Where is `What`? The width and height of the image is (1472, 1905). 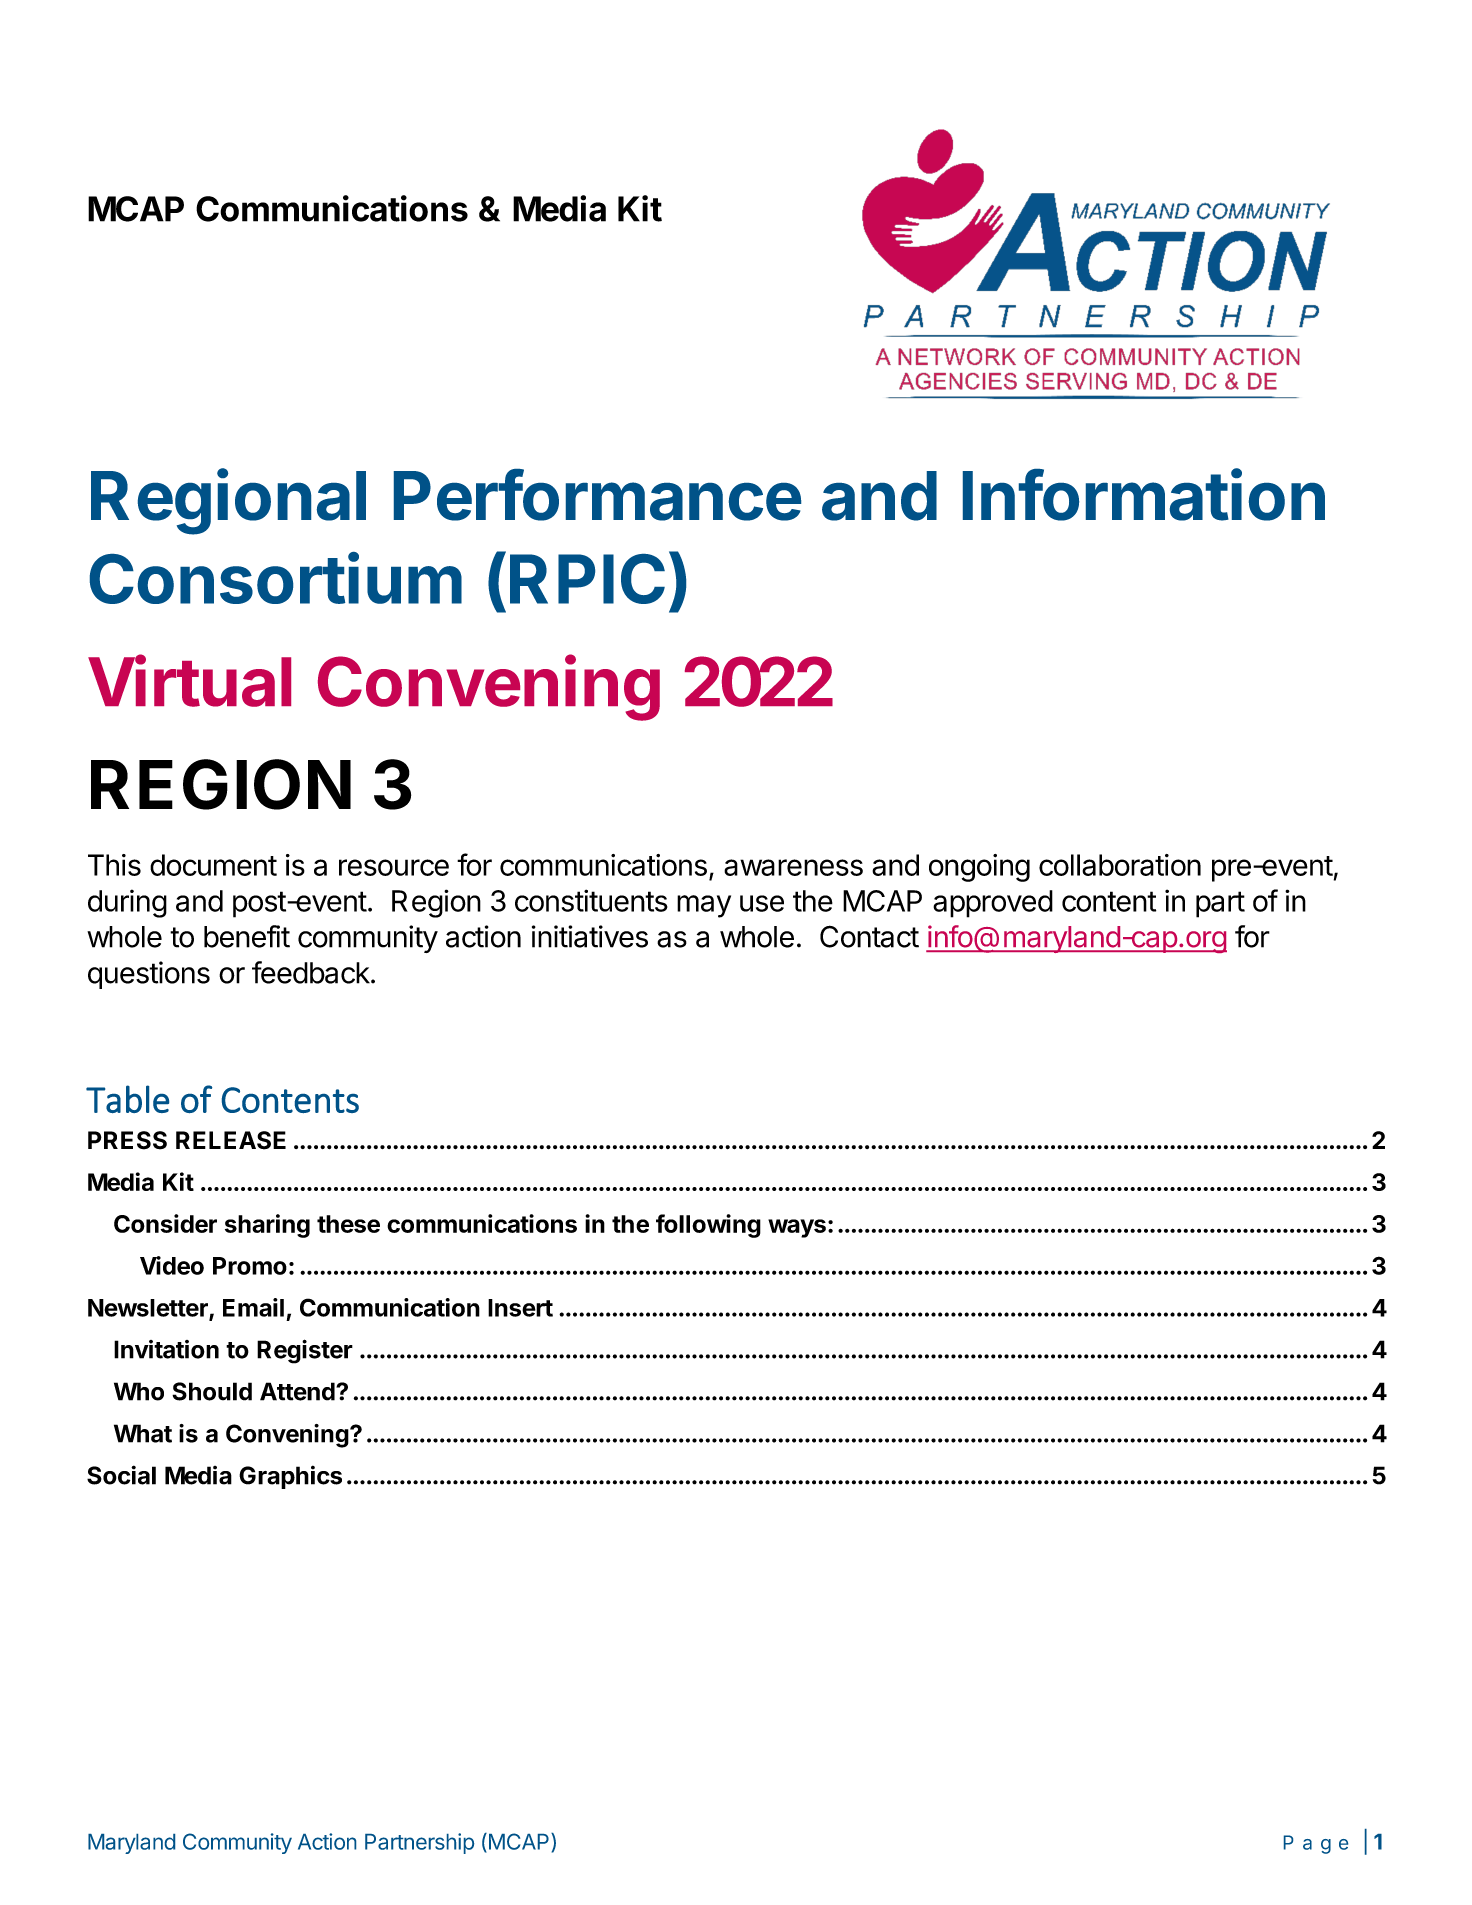
What is located at coordinates (143, 1433).
